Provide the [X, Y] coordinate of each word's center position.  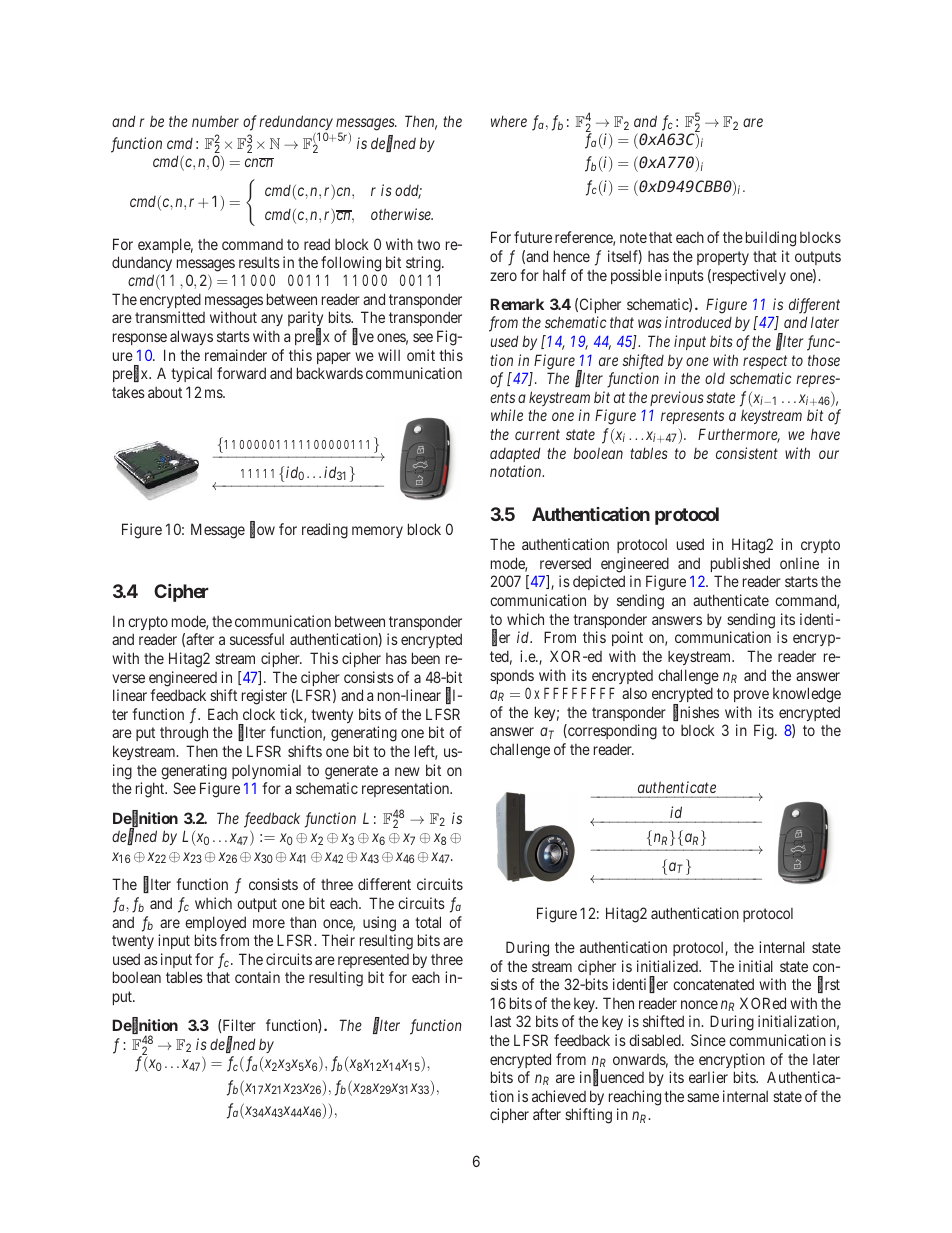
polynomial [266, 771]
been [426, 658]
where [509, 121]
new [407, 771]
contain [257, 977]
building [771, 239]
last [501, 1021]
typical [191, 374]
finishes [696, 713]
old [715, 378]
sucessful [257, 639]
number [215, 121]
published [740, 564]
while [507, 415]
